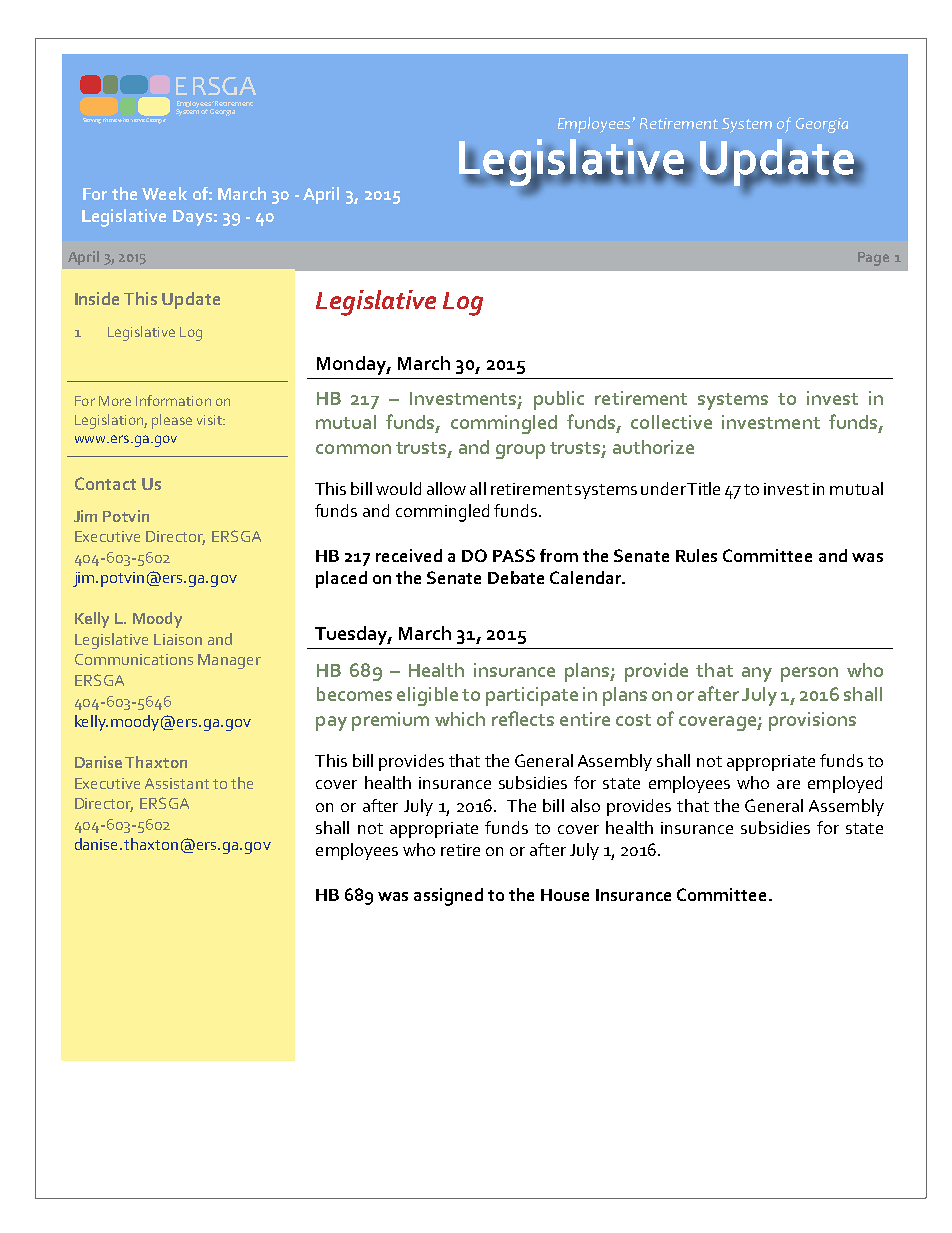 The height and width of the screenshot is (1233, 952). I want to click on Week, so click(164, 193).
